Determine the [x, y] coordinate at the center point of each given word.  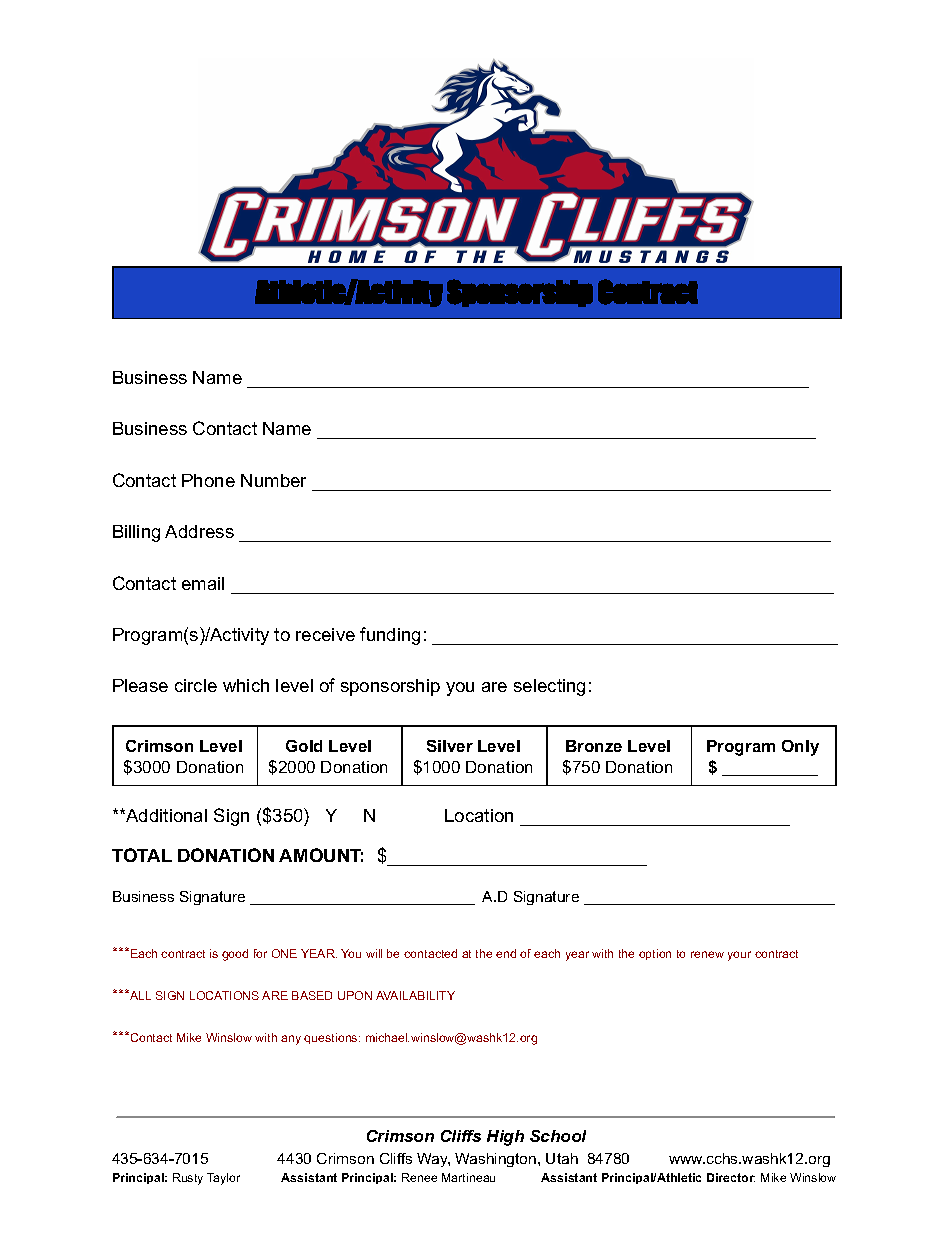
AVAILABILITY [415, 995]
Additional [165, 815]
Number [273, 480]
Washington [497, 1160]
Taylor [223, 1179]
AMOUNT [321, 855]
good [235, 955]
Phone [208, 480]
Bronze [594, 746]
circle [196, 685]
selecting [549, 687]
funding [390, 636]
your [739, 956]
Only [800, 748]
